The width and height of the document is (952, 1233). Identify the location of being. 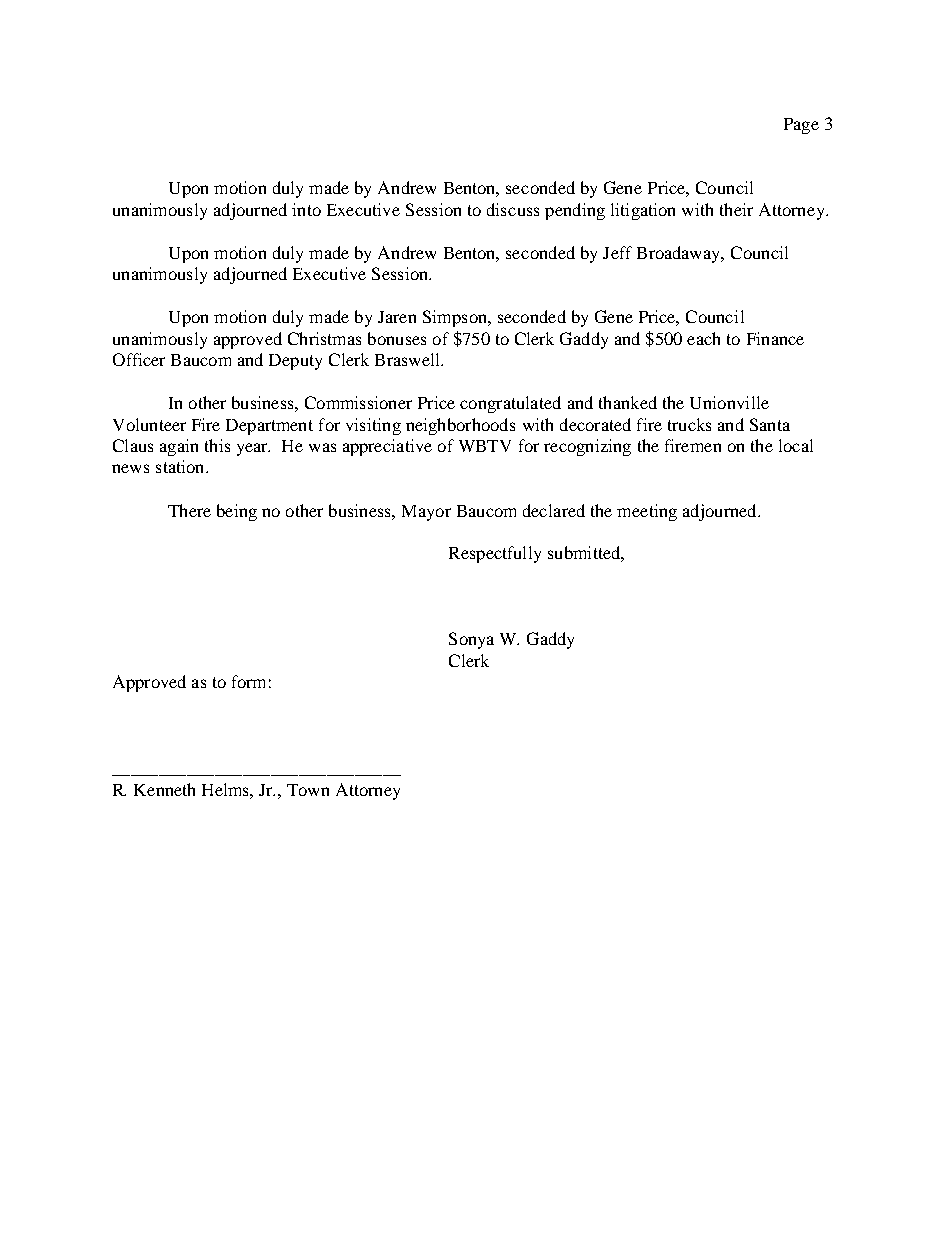
(237, 512).
